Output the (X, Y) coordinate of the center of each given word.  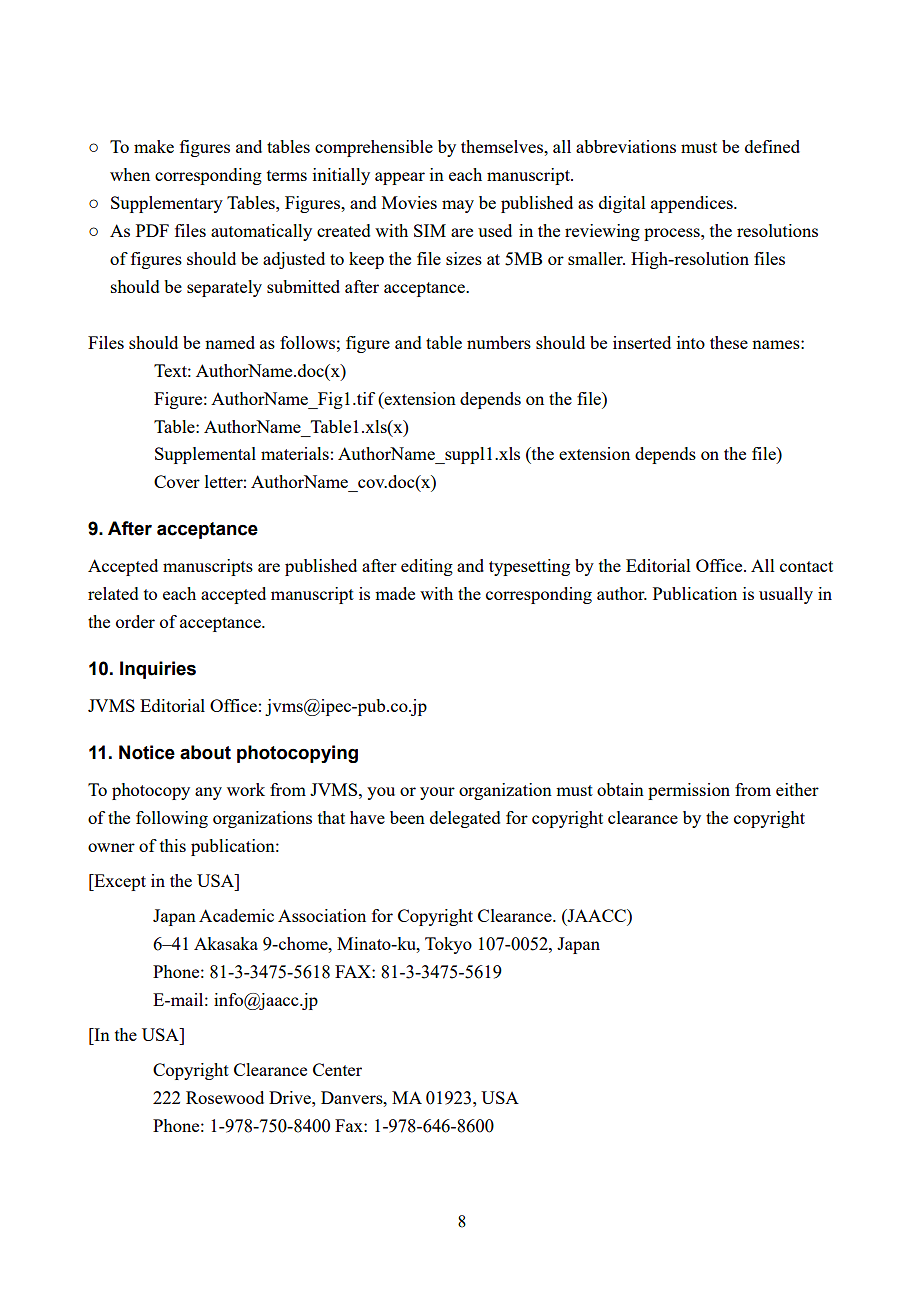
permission (689, 791)
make (154, 146)
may (458, 206)
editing (427, 567)
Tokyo (448, 945)
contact (806, 566)
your (437, 793)
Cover (177, 481)
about (205, 752)
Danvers (353, 1097)
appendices (693, 204)
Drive (291, 1097)
